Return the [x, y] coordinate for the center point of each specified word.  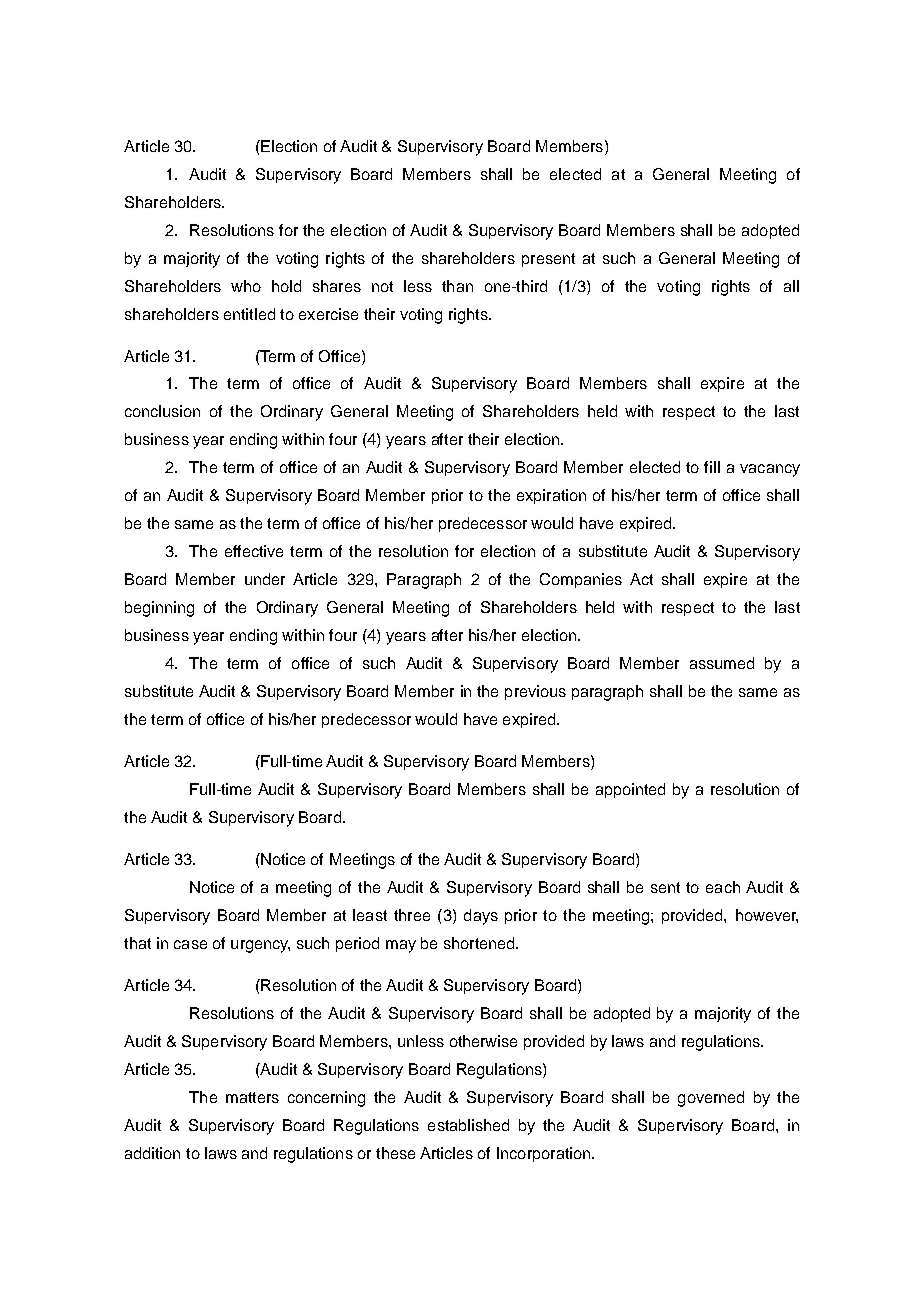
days [481, 917]
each [723, 887]
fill [712, 467]
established [468, 1125]
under [265, 579]
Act [641, 579]
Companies [581, 580]
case [190, 944]
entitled [249, 314]
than [457, 286]
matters [252, 1097]
